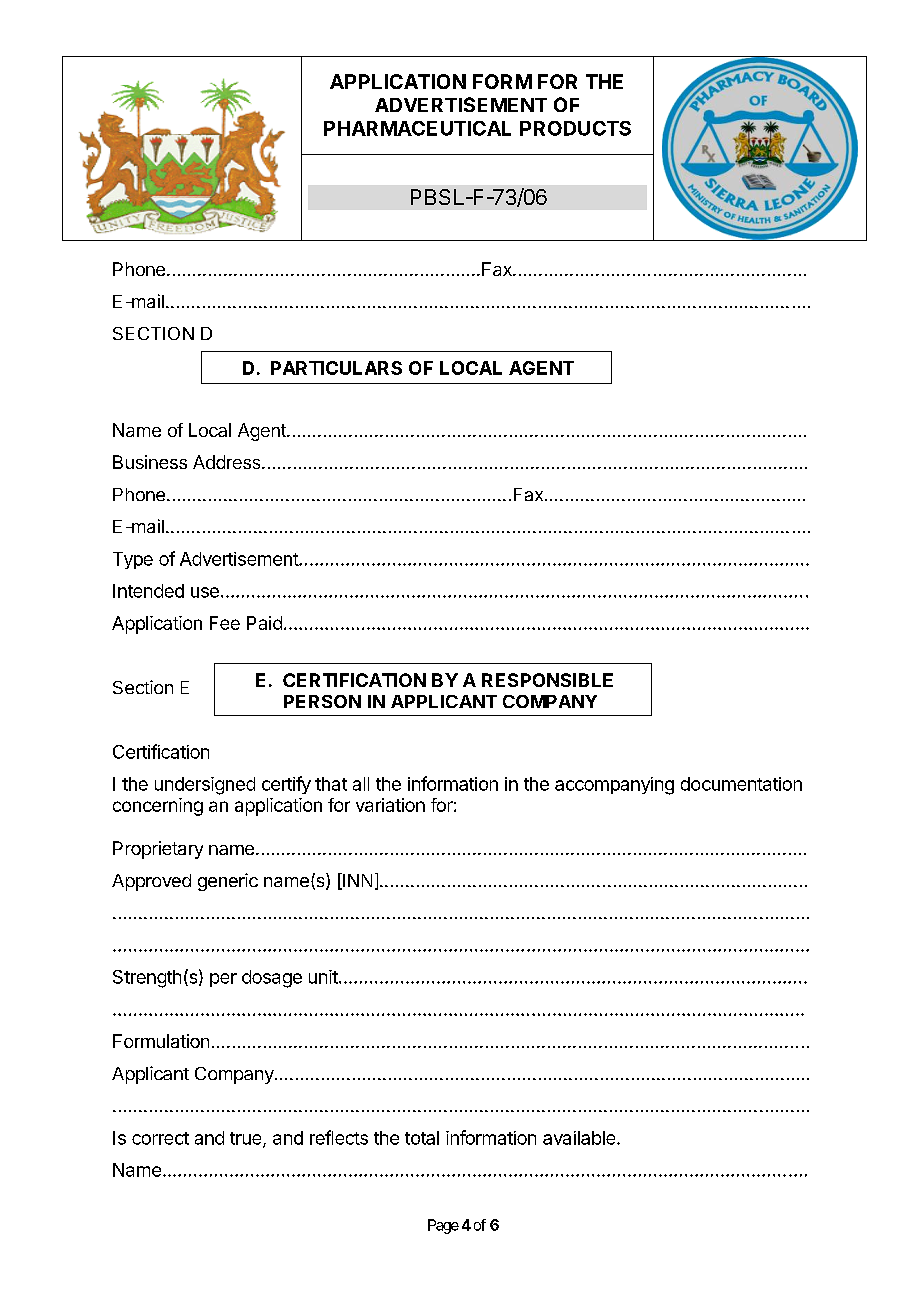 The height and width of the screenshot is (1308, 924). Describe the element at coordinates (247, 1139) in the screenshot. I see `true` at that location.
